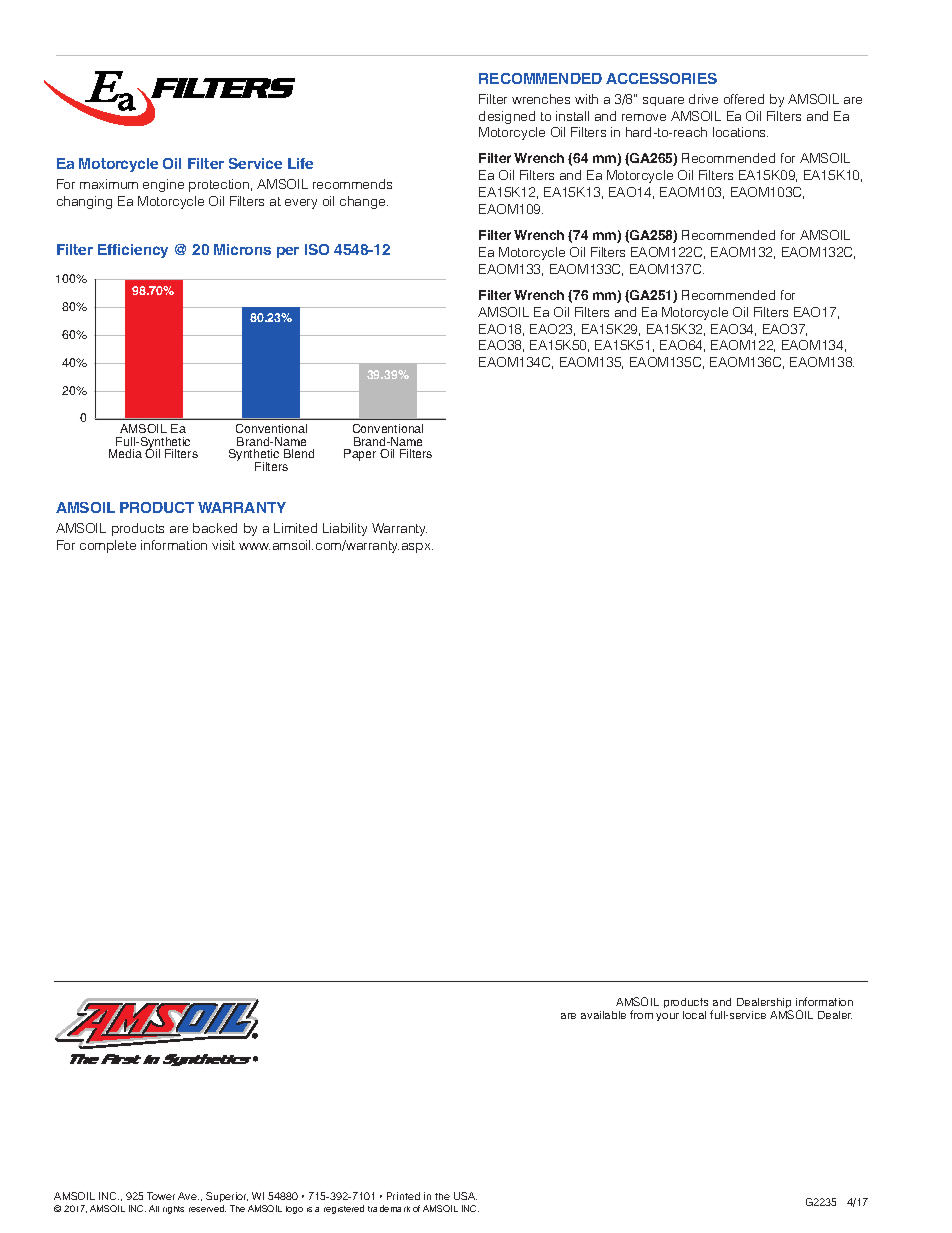 The width and height of the page is (952, 1233). I want to click on complete, so click(108, 546).
